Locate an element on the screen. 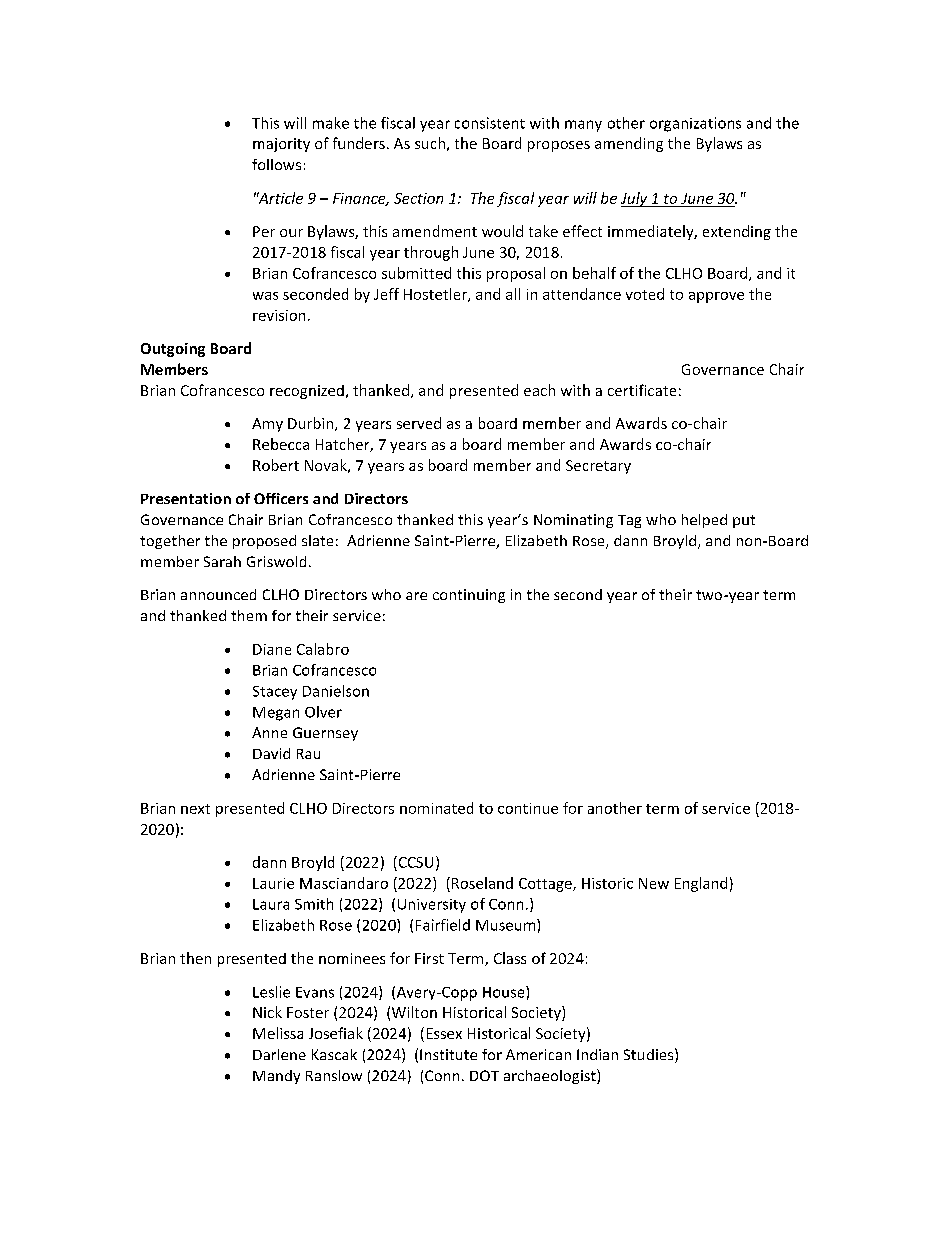  Indian is located at coordinates (597, 1054).
